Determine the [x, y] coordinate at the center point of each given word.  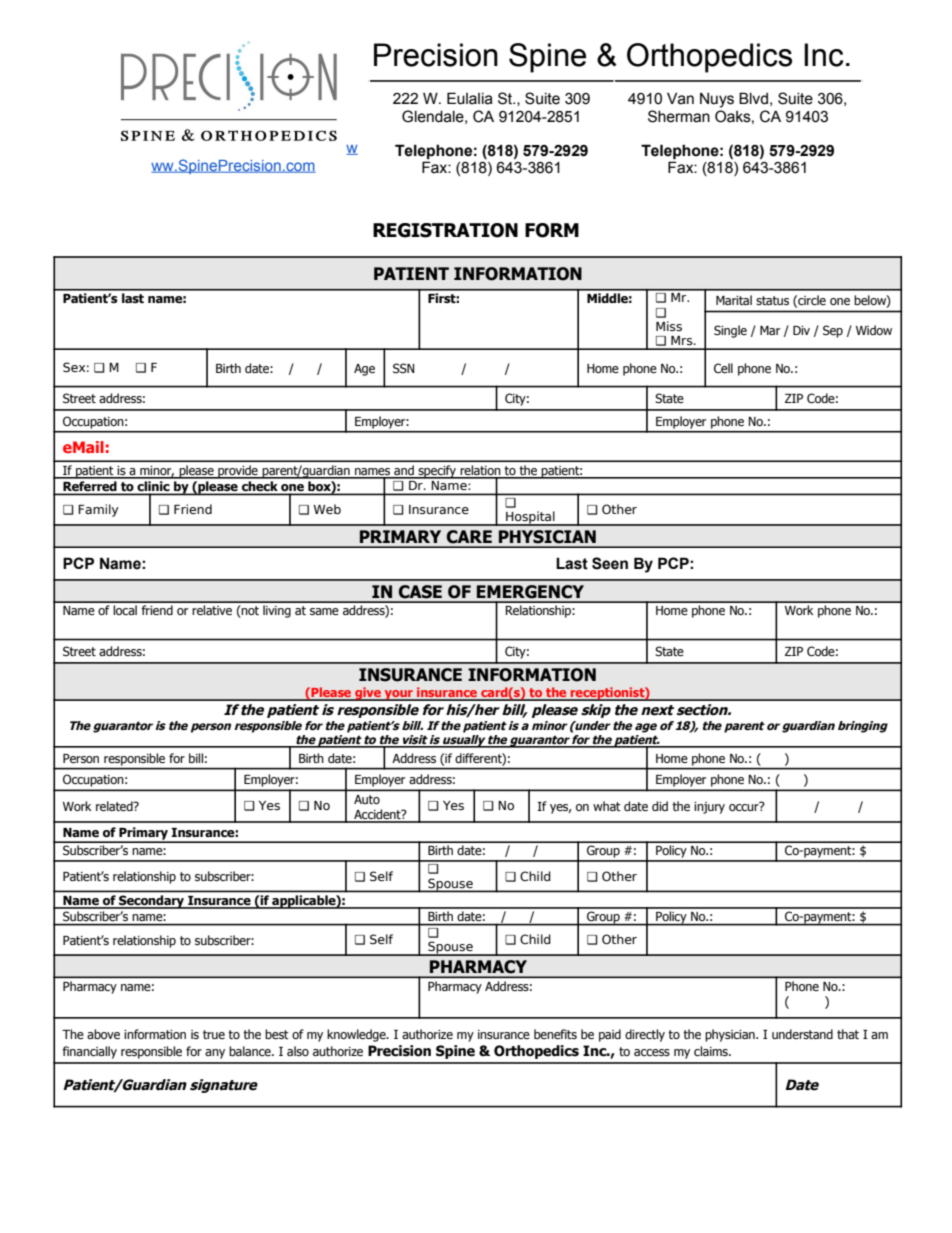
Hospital [530, 518]
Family [98, 510]
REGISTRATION [445, 230]
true [214, 1034]
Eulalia [470, 98]
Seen [610, 563]
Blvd [753, 98]
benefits [555, 1034]
